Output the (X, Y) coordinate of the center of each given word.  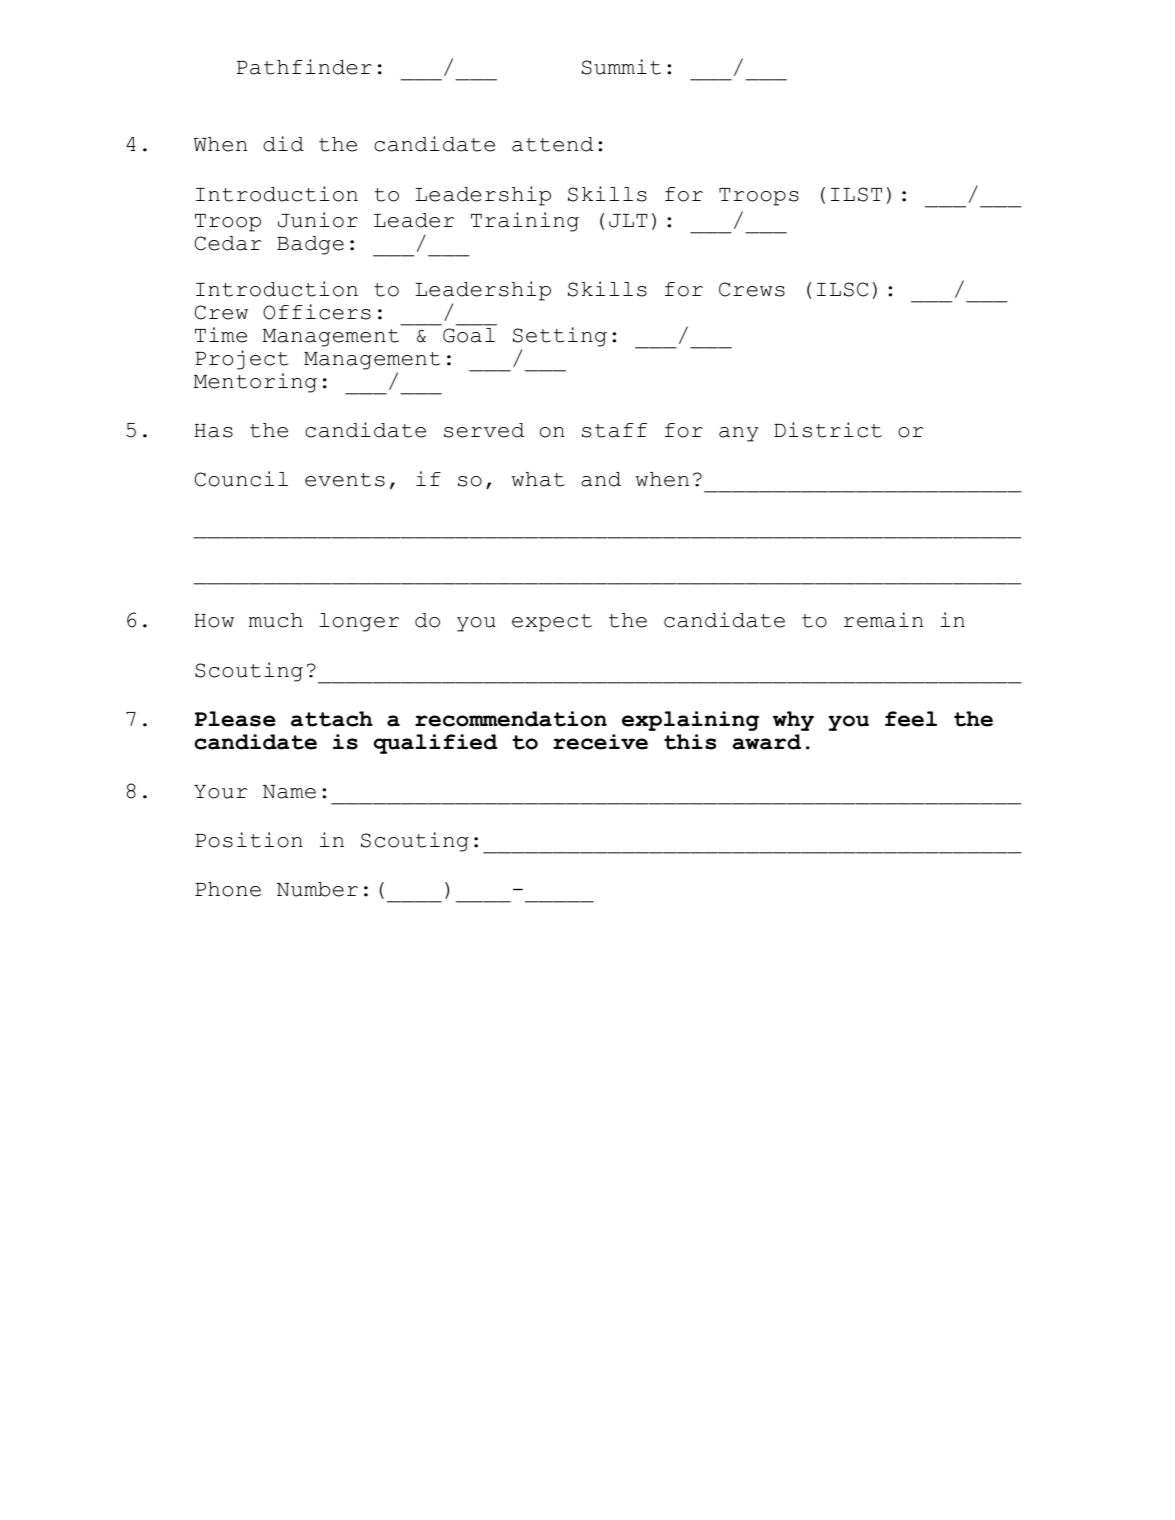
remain (883, 620)
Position (249, 840)
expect (552, 623)
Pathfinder (304, 67)
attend (552, 144)
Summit (621, 67)
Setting (560, 337)
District (828, 430)
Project (242, 360)
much (276, 620)
